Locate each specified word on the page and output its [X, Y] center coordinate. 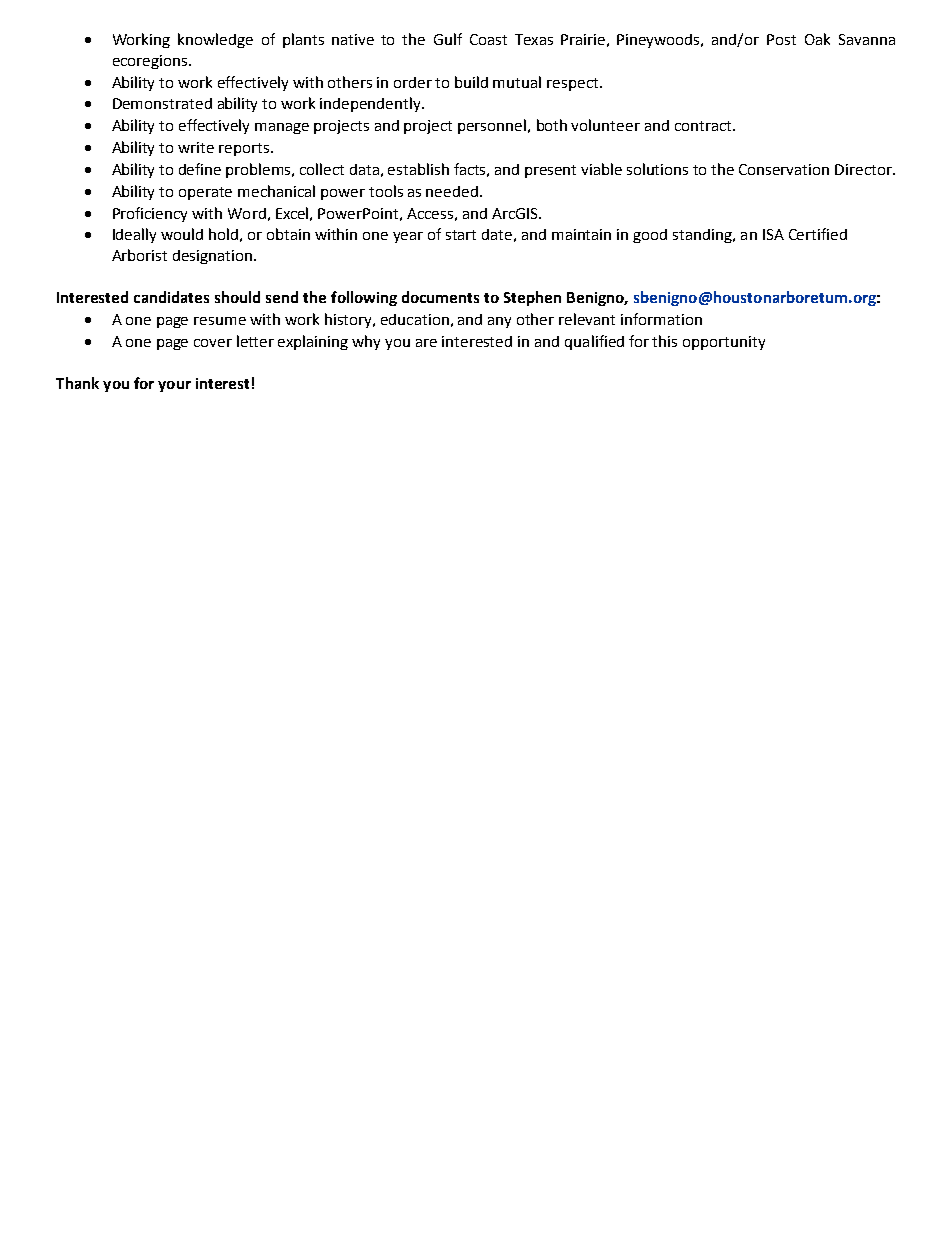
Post [781, 39]
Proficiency [150, 214]
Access [430, 213]
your [174, 386]
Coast [488, 39]
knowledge [215, 40]
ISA [773, 234]
